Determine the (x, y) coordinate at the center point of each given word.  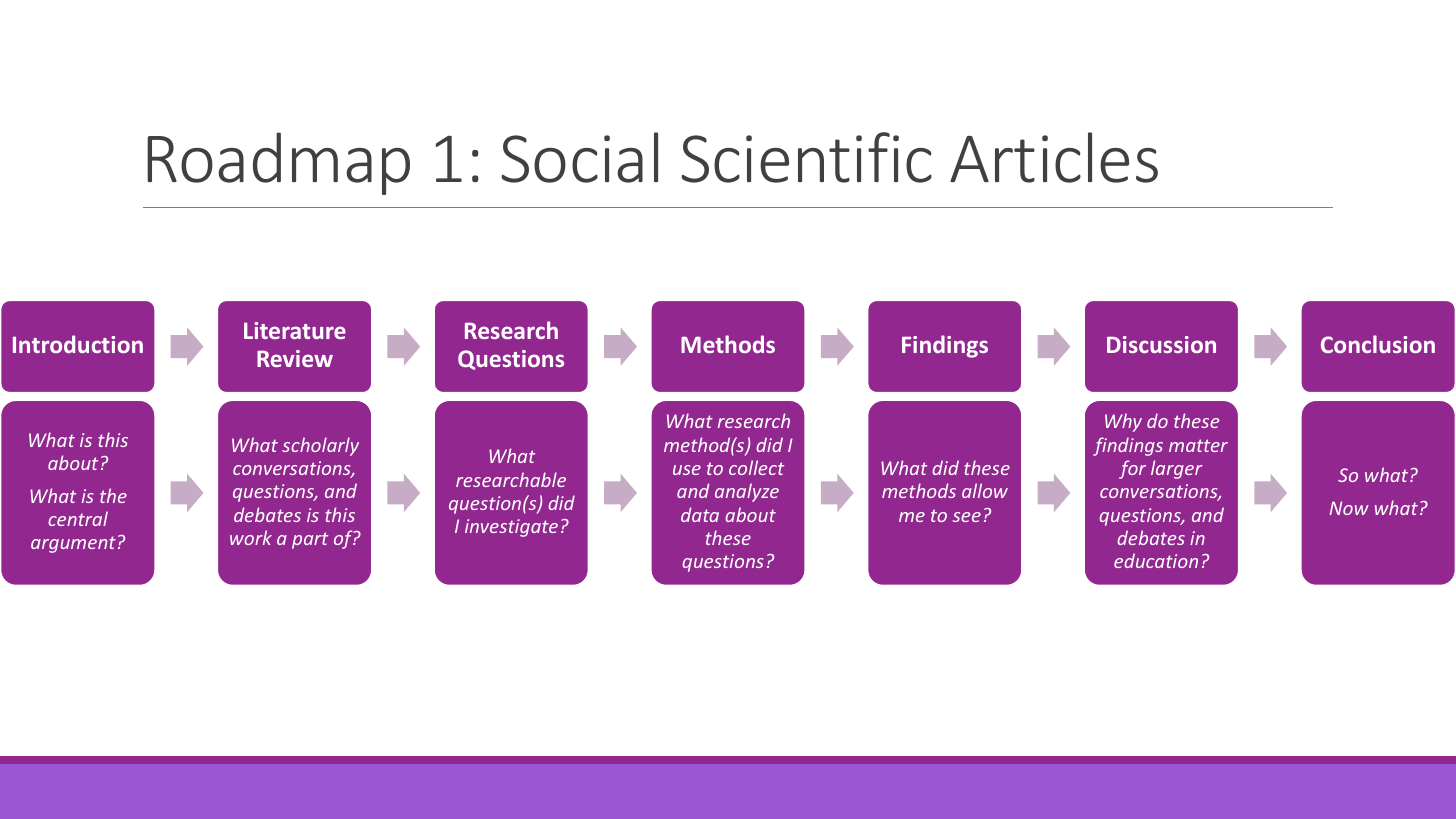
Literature (295, 330)
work (251, 537)
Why (1123, 422)
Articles (1054, 157)
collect (756, 467)
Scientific (806, 157)
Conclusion (1378, 344)
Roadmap (278, 163)
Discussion (1161, 344)
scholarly (320, 446)
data (700, 514)
